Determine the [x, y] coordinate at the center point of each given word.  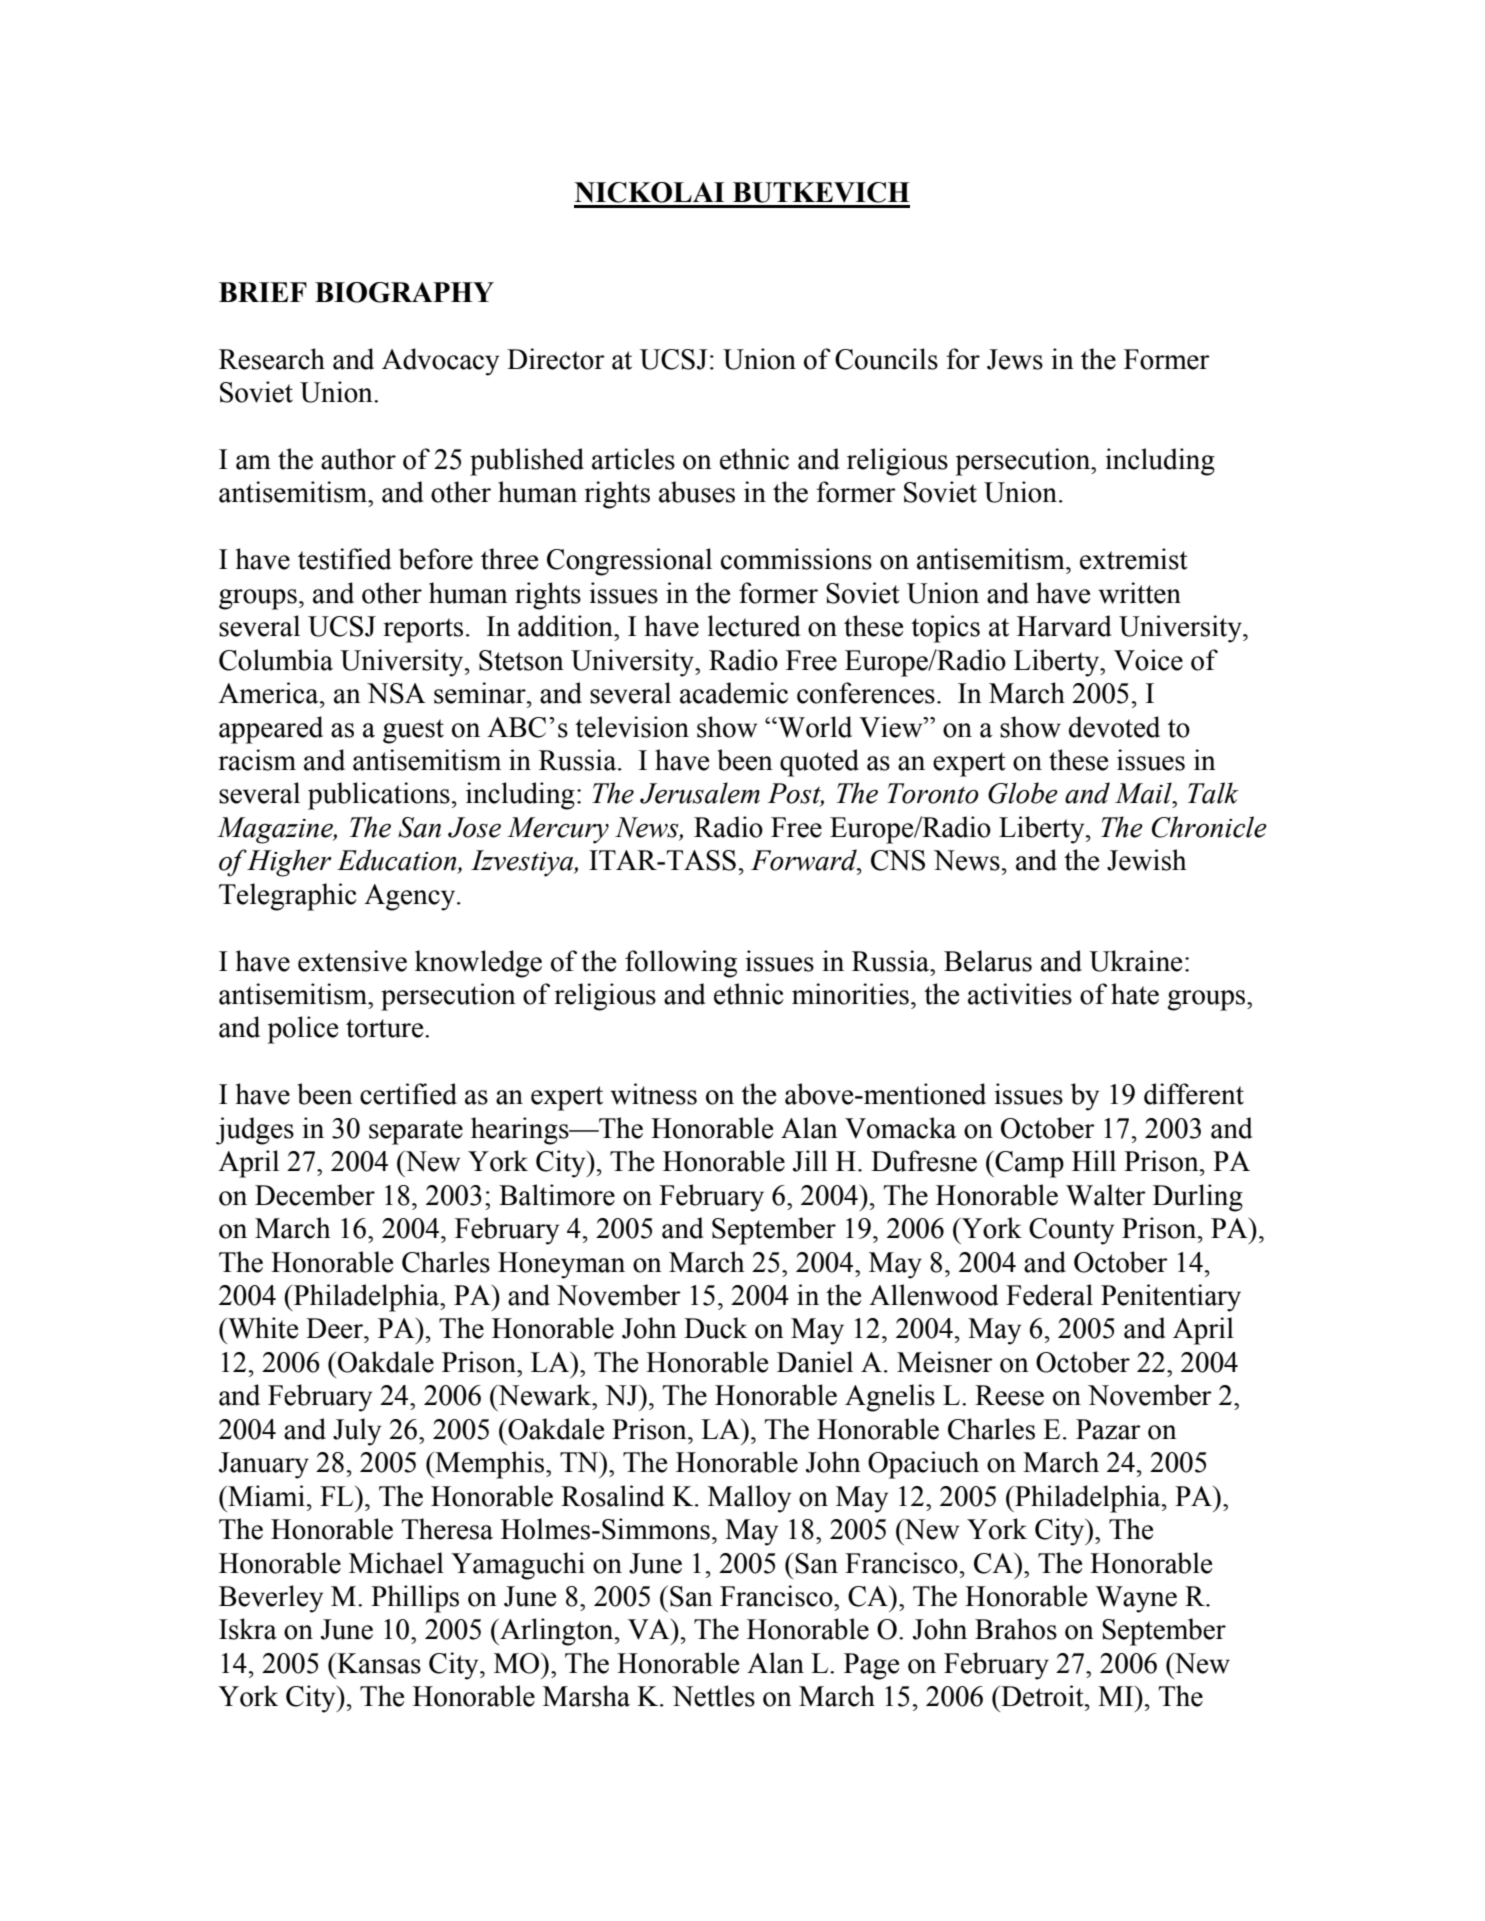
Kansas [378, 1663]
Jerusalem [700, 793]
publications [379, 796]
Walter [1106, 1195]
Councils [886, 359]
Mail [1144, 793]
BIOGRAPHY [404, 292]
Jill [810, 1161]
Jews [1015, 359]
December [315, 1195]
